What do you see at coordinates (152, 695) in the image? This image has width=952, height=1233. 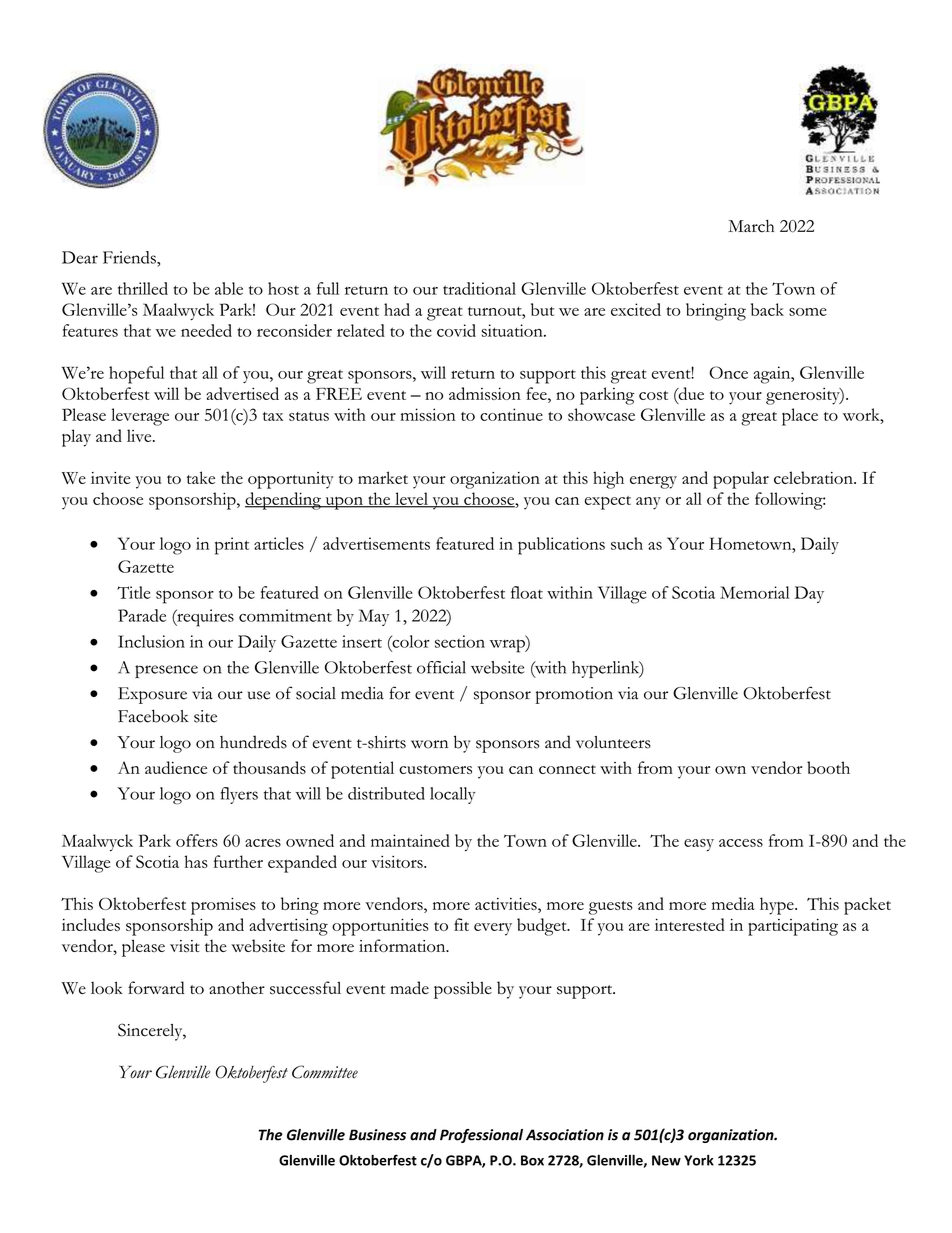 I see `Exposure` at bounding box center [152, 695].
